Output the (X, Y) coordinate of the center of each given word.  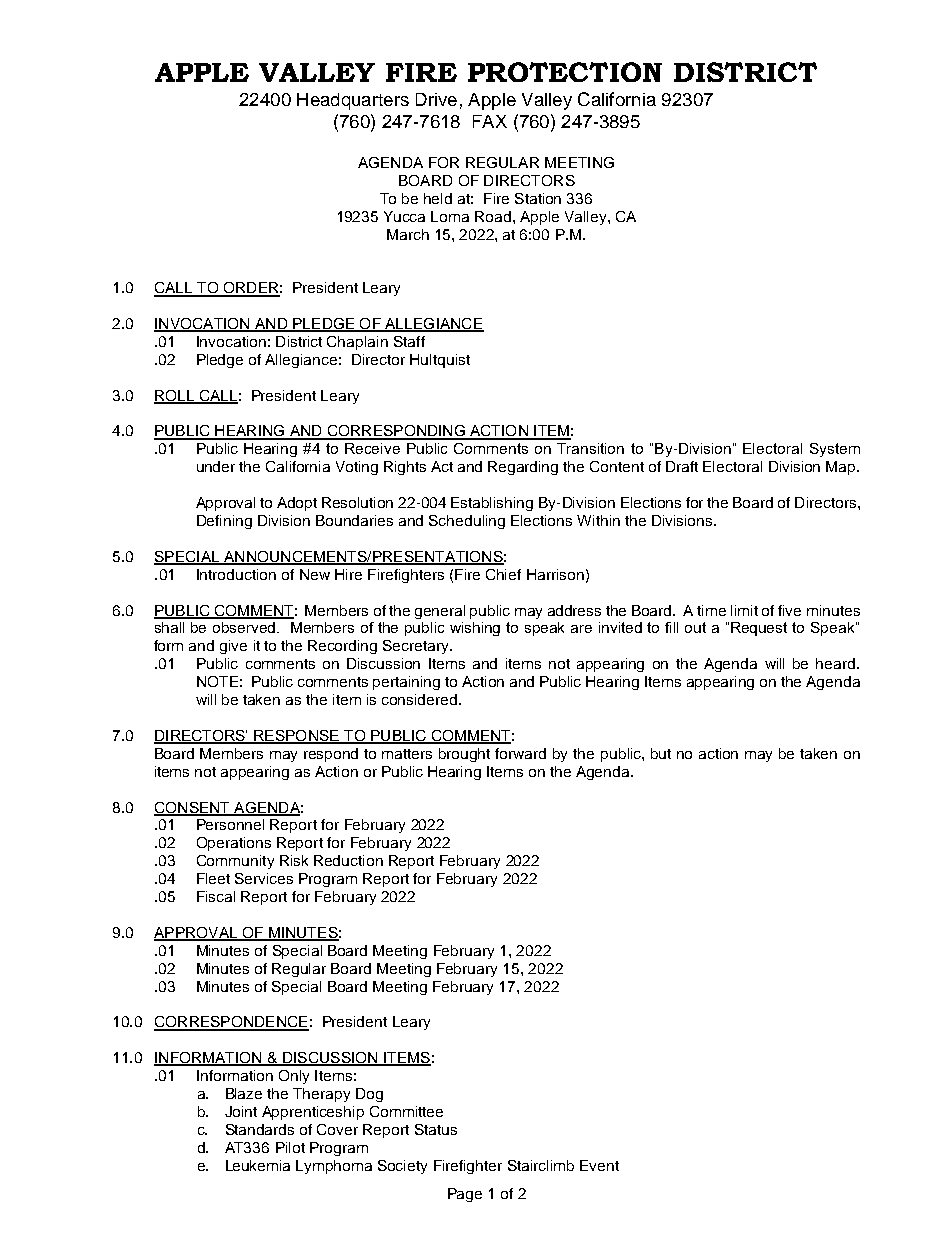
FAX (490, 121)
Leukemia (258, 1165)
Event (599, 1165)
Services (264, 878)
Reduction (348, 860)
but (661, 753)
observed (245, 627)
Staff (409, 341)
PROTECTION (565, 72)
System (835, 450)
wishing (475, 629)
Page (465, 1195)
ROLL (175, 397)
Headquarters (353, 101)
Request (759, 629)
